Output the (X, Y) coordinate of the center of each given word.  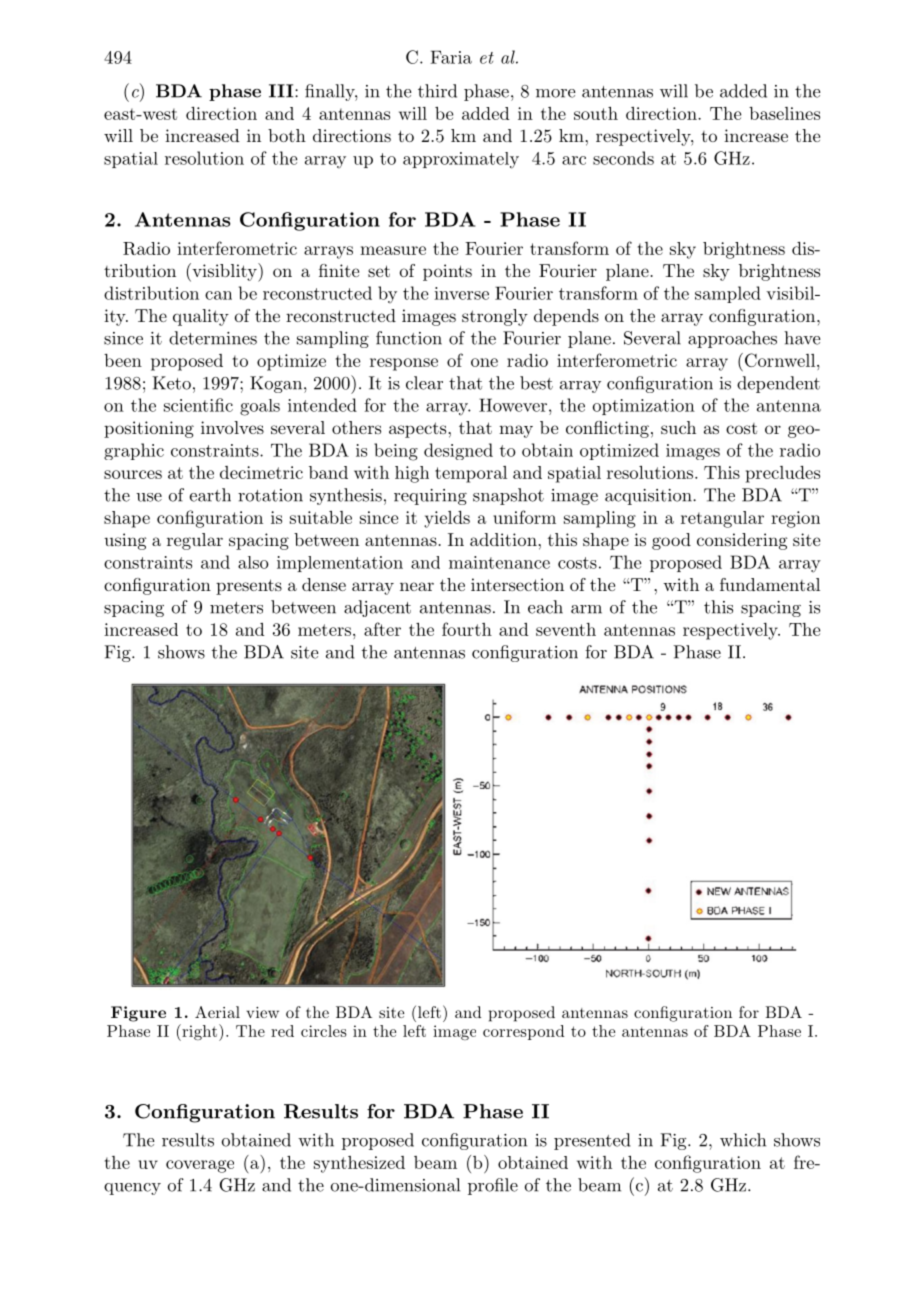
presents (249, 587)
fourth (467, 629)
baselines (784, 113)
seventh (566, 629)
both (287, 135)
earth (210, 495)
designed (458, 451)
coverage (200, 1166)
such (678, 427)
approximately (461, 160)
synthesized (359, 1164)
